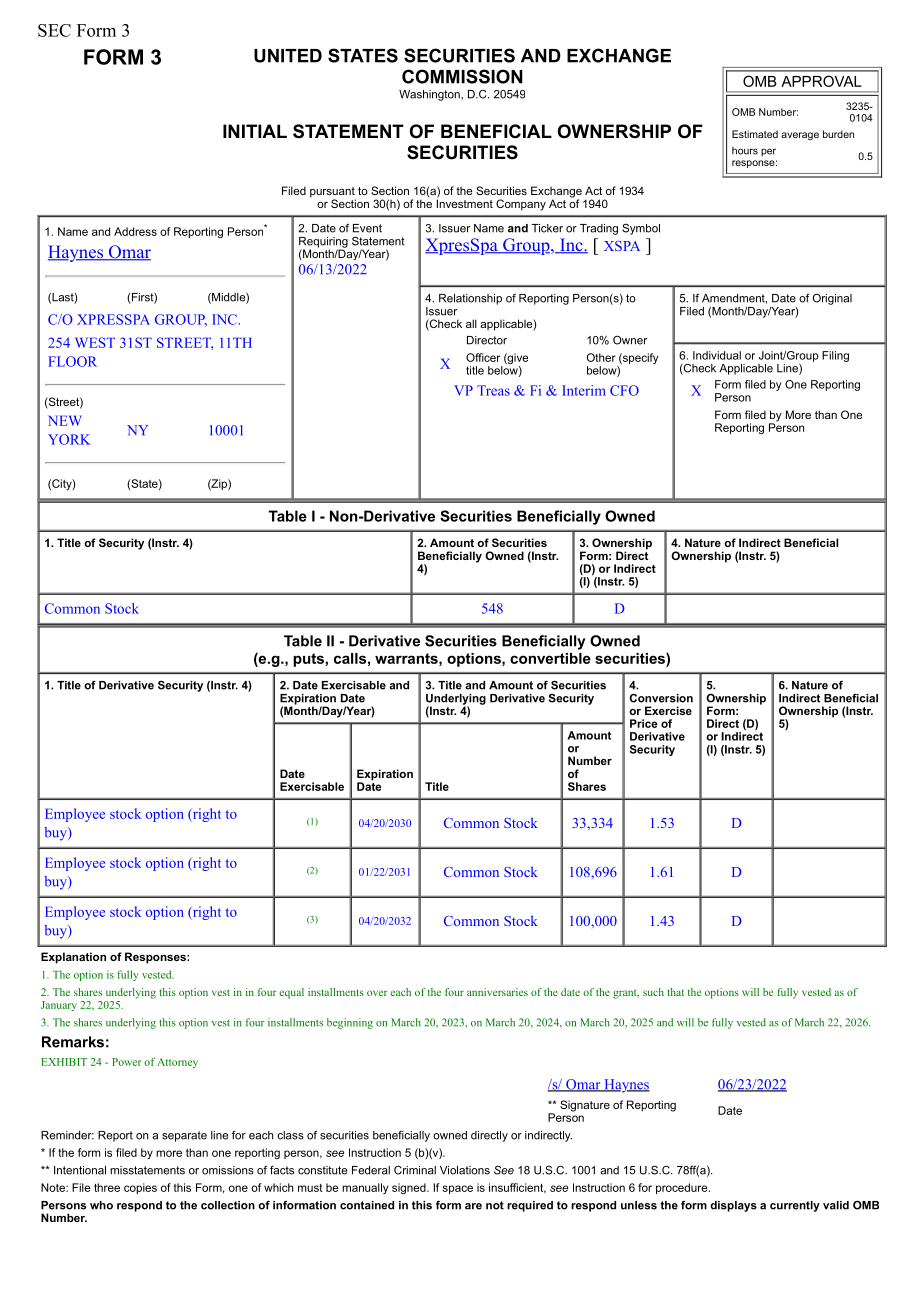  What do you see at coordinates (350, 658) in the document?
I see `calls` at bounding box center [350, 658].
